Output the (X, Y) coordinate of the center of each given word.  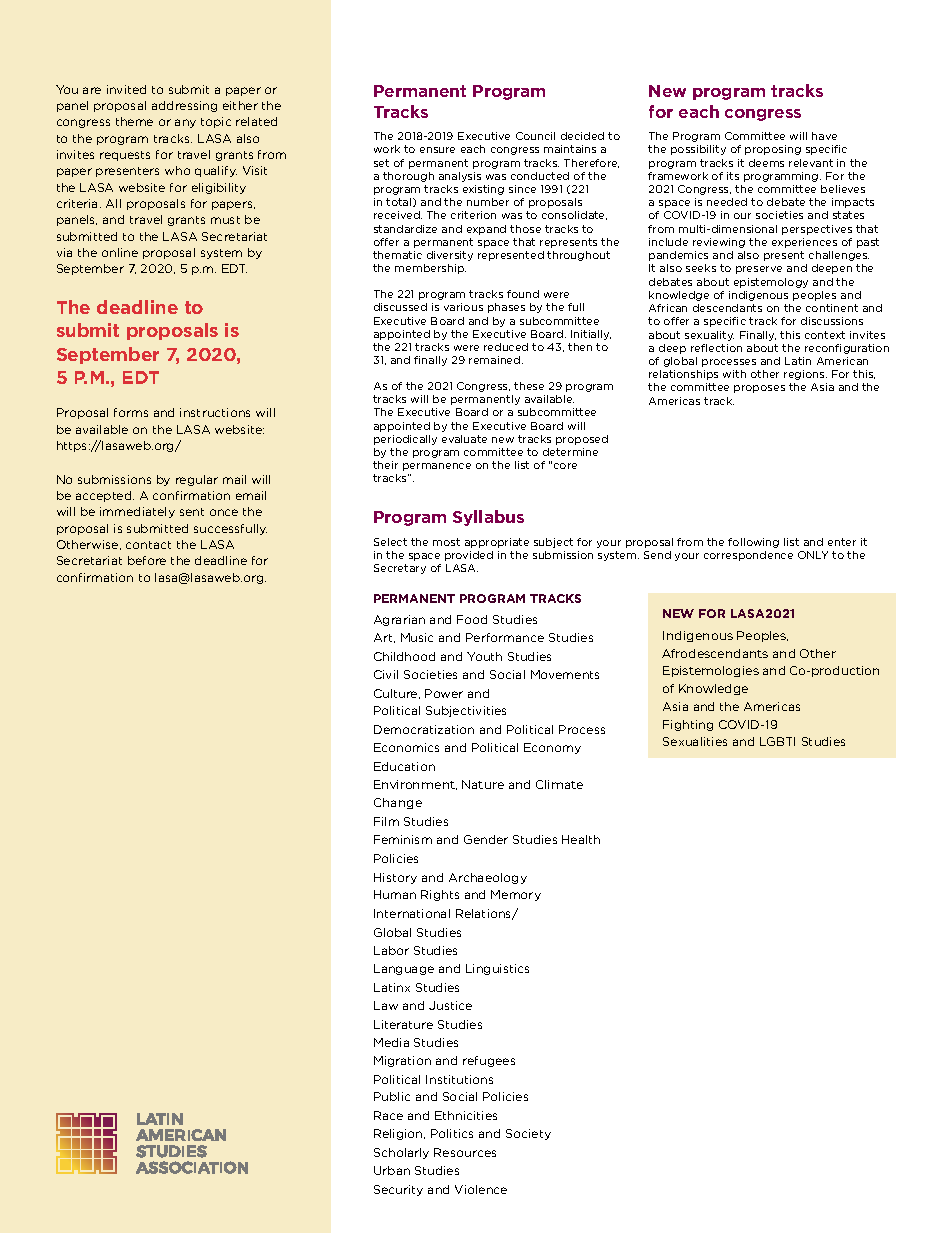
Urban (392, 1170)
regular (197, 480)
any (185, 123)
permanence (437, 467)
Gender (486, 839)
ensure (437, 150)
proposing (773, 150)
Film (386, 821)
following (753, 543)
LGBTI (777, 741)
